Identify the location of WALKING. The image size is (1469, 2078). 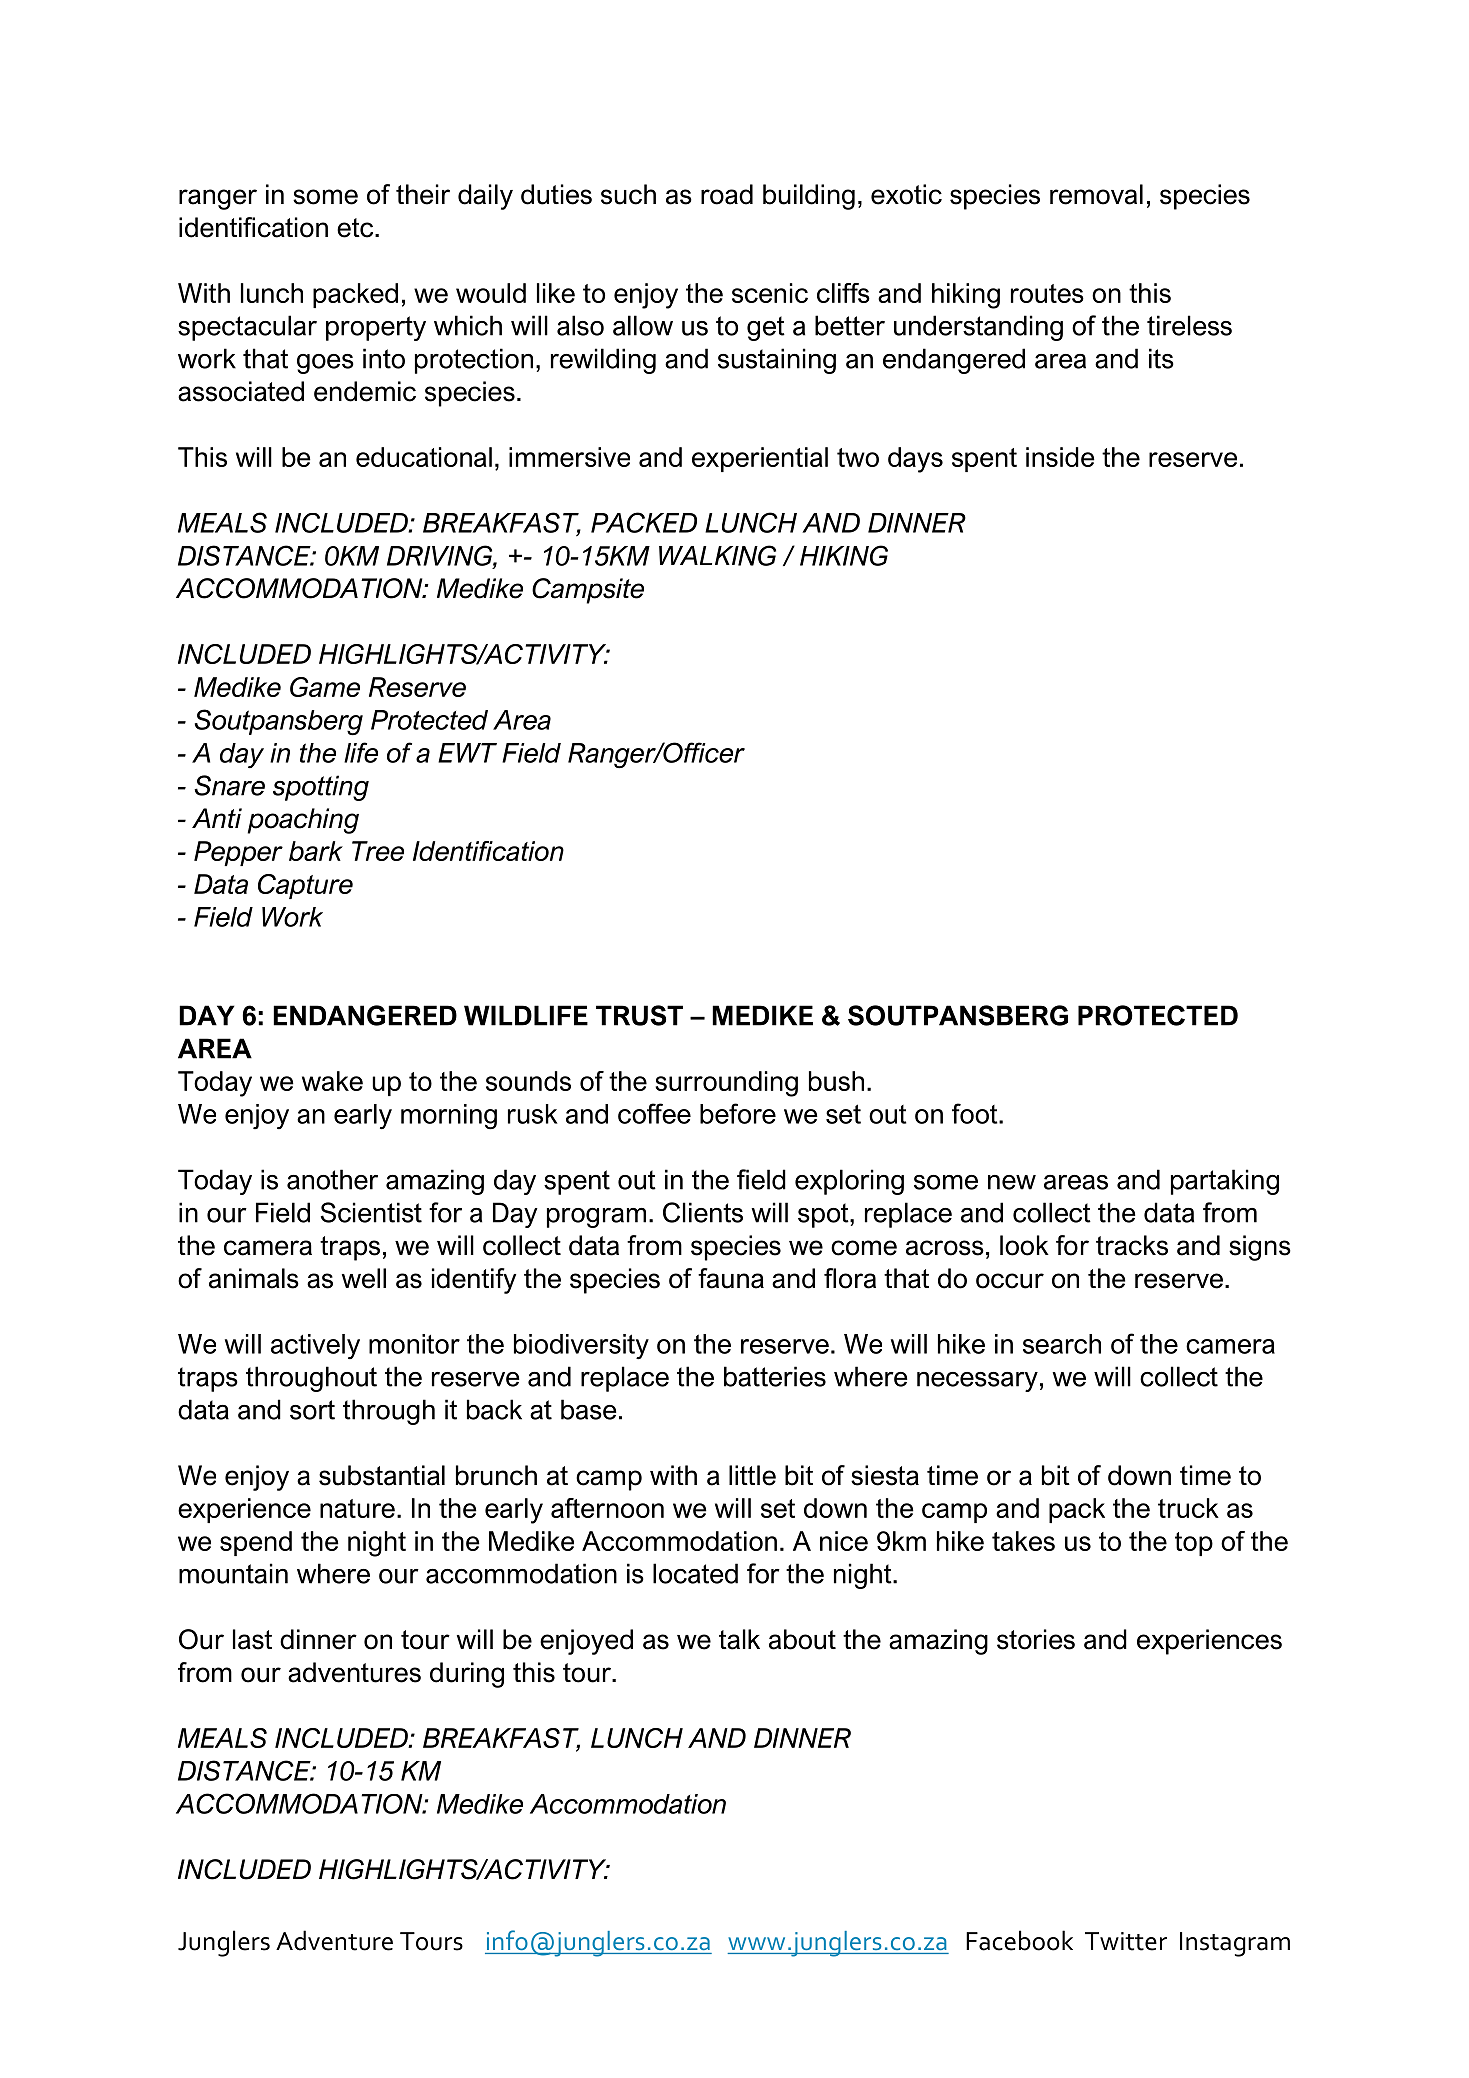
(717, 555).
